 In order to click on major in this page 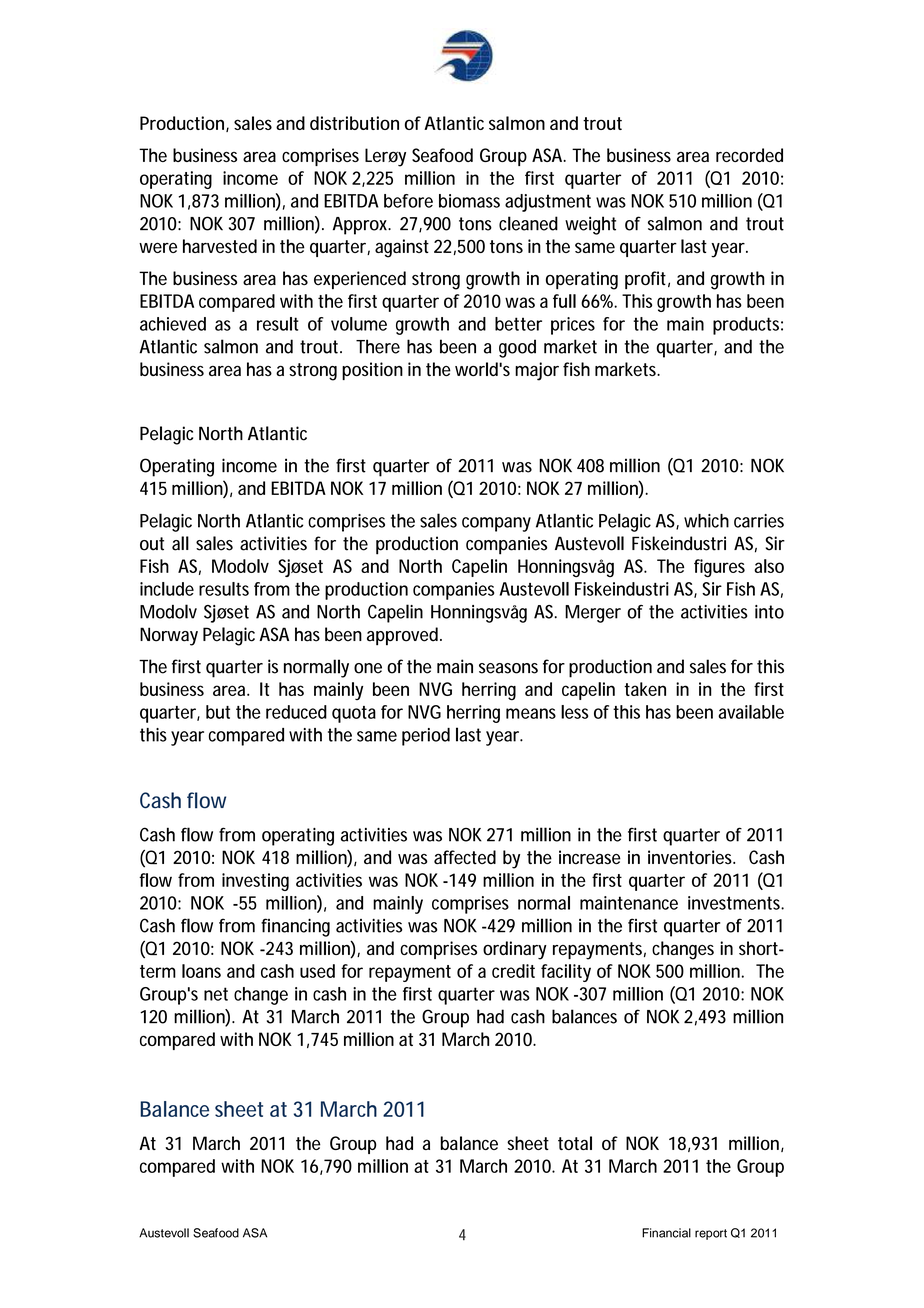, I will do `click(537, 371)`.
